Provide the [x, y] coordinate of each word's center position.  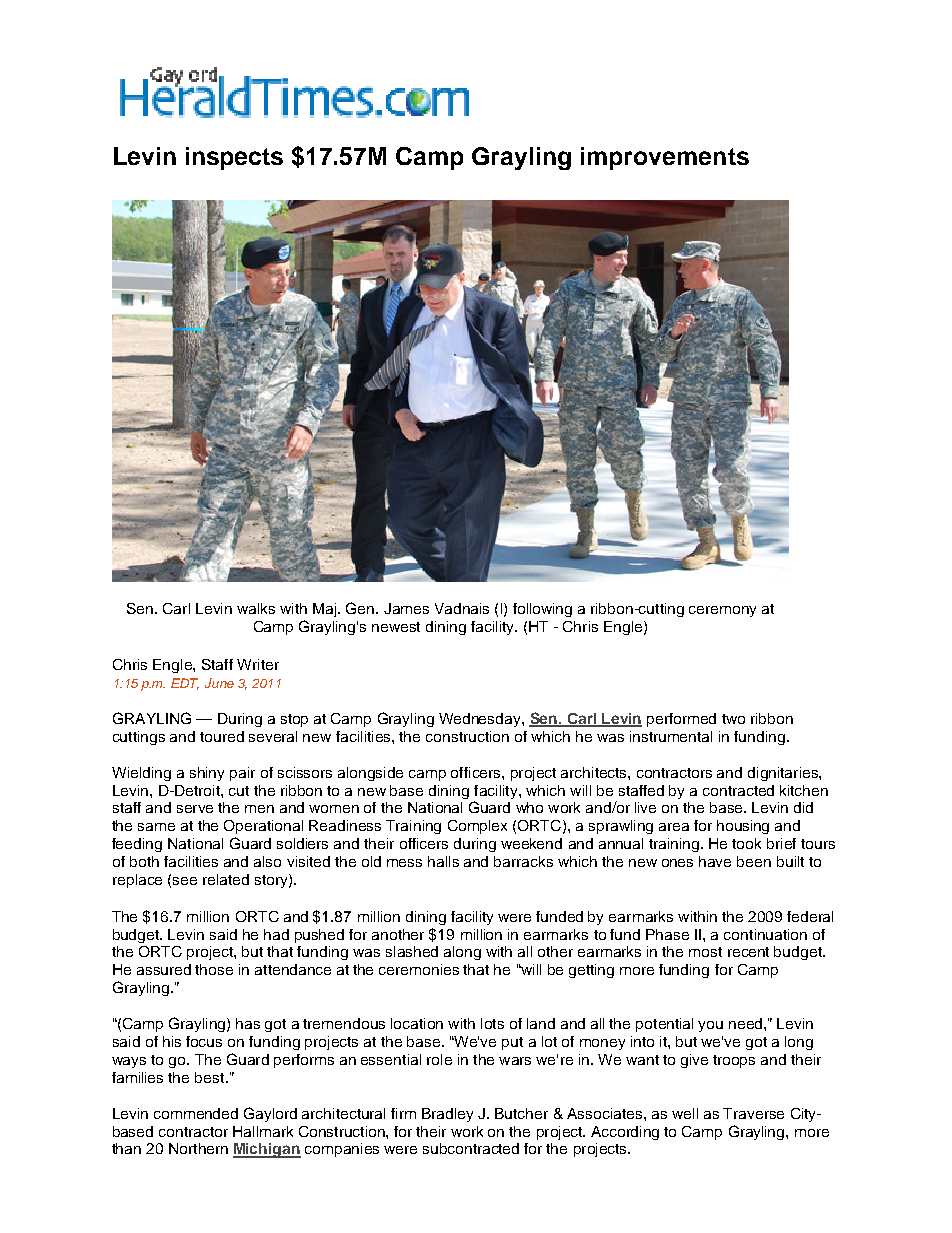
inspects [234, 158]
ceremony [722, 611]
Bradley [447, 1115]
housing [743, 827]
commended [196, 1113]
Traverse [753, 1113]
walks [256, 608]
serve [195, 809]
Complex [477, 827]
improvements [665, 158]
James [406, 608]
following [542, 610]
